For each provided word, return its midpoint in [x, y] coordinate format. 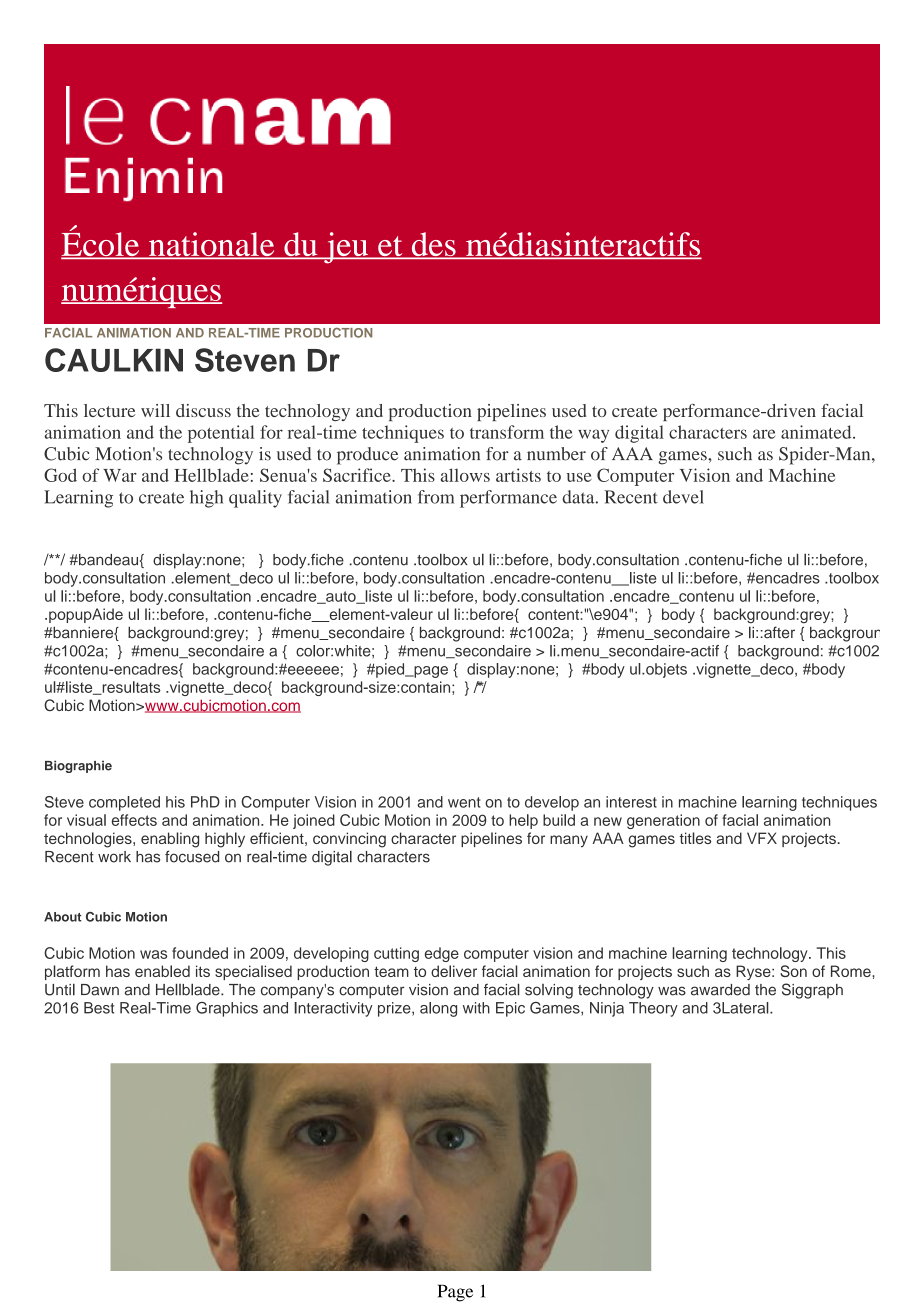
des [433, 245]
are [764, 434]
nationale [212, 245]
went [464, 802]
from [436, 497]
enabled [162, 971]
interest [631, 802]
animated [817, 432]
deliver [454, 971]
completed [124, 803]
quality [255, 499]
